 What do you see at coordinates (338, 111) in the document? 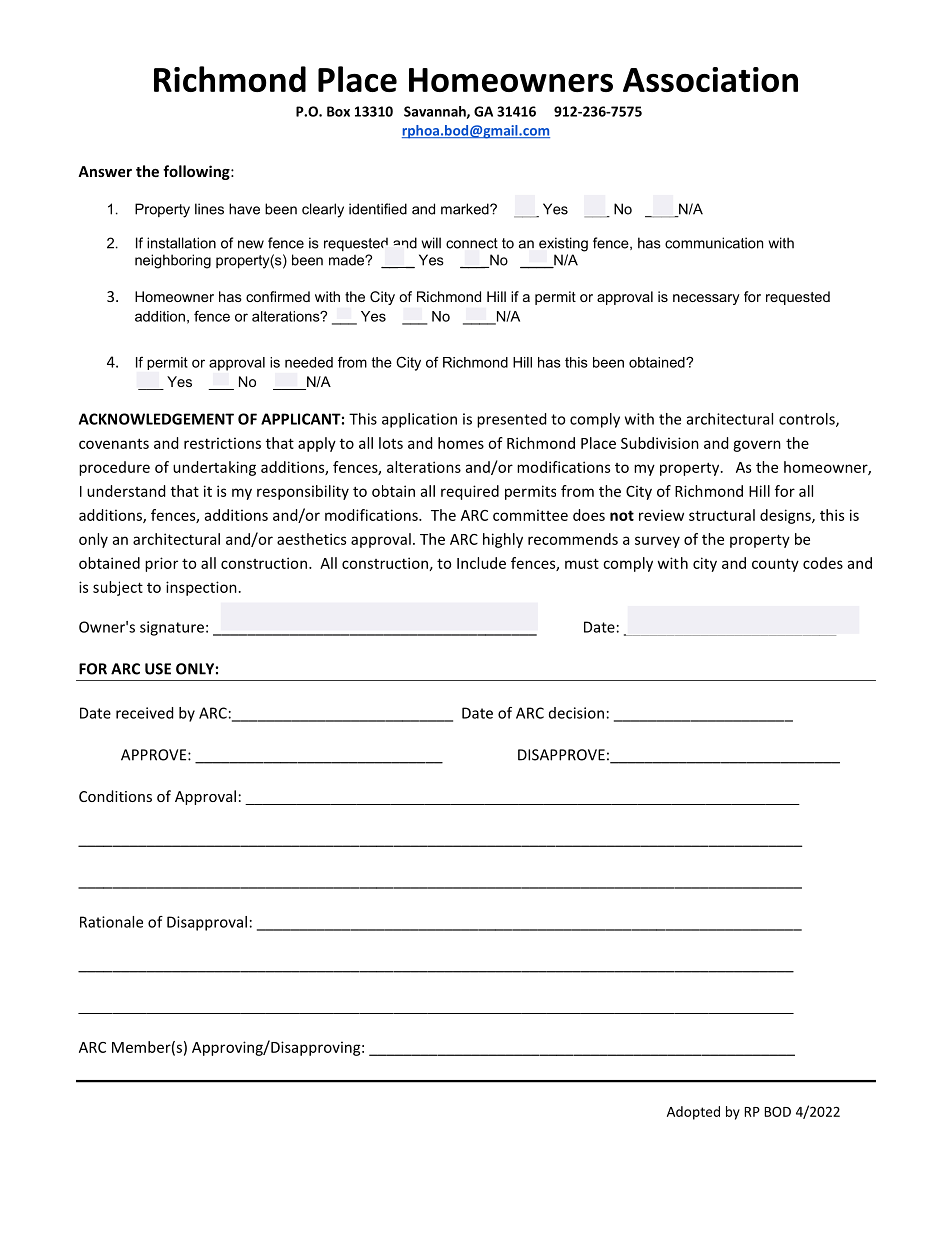
I see `Box` at bounding box center [338, 111].
